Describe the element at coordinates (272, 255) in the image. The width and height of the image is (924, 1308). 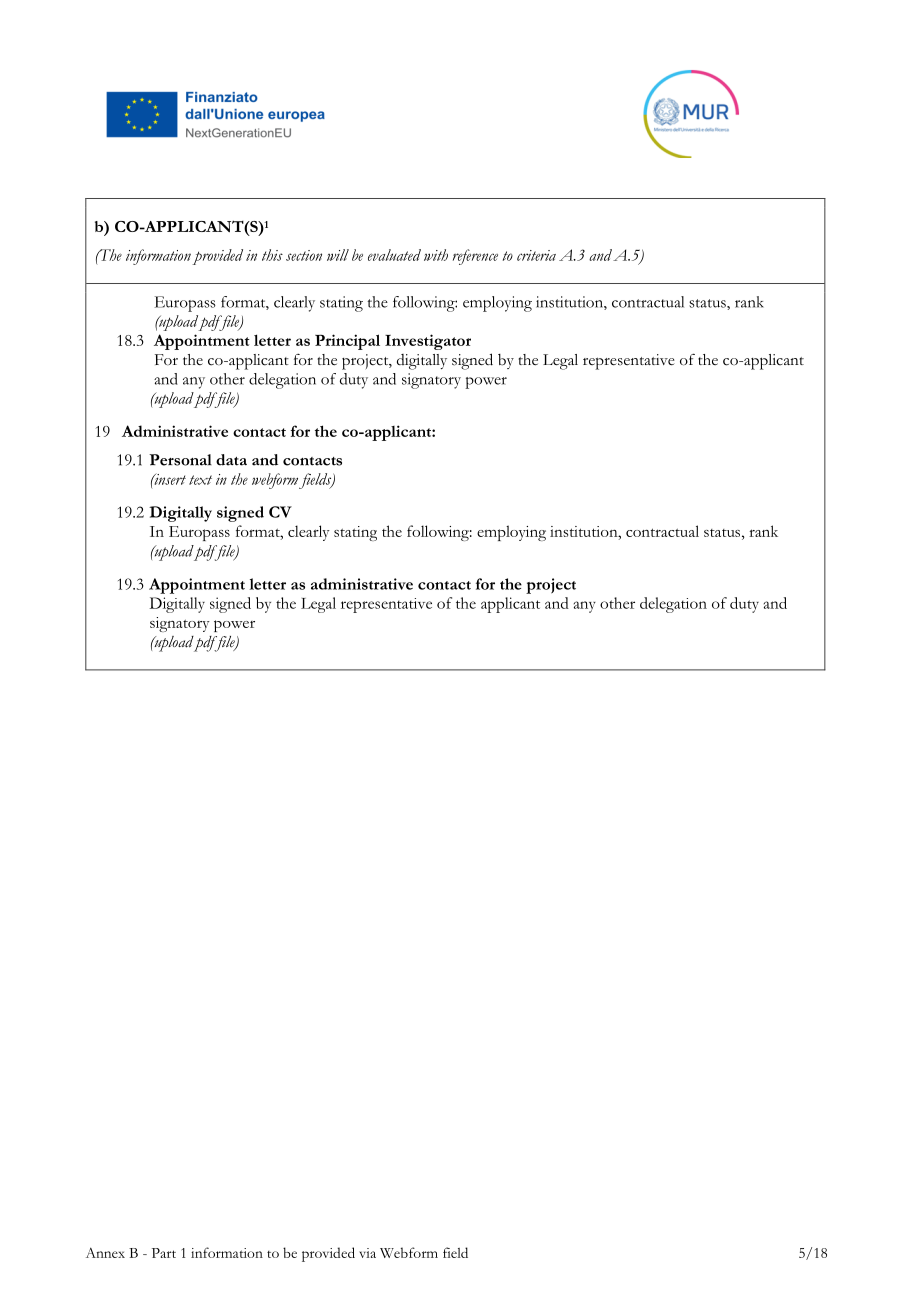
I see `this` at that location.
